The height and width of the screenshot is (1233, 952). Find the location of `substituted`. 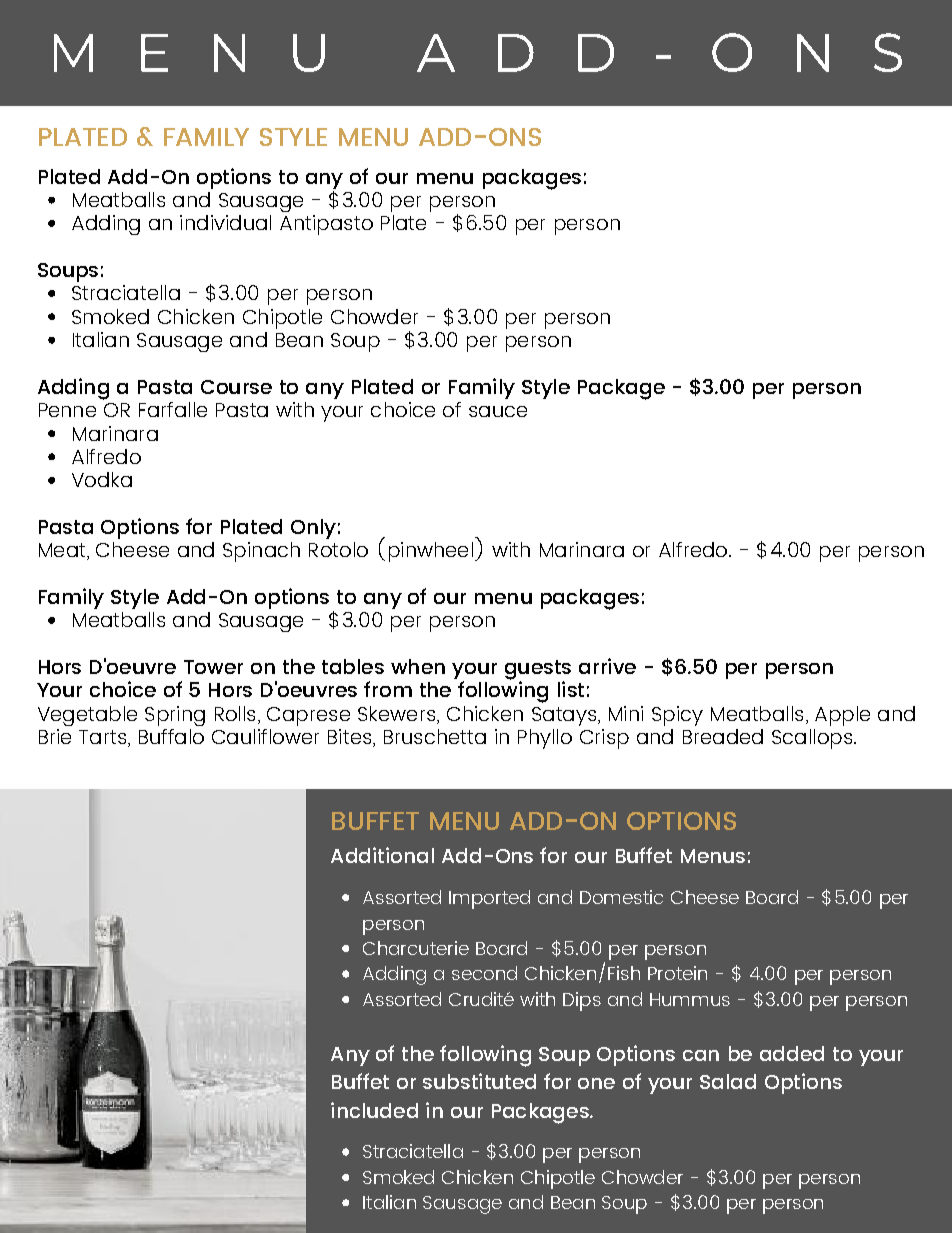

substituted is located at coordinates (479, 1081).
